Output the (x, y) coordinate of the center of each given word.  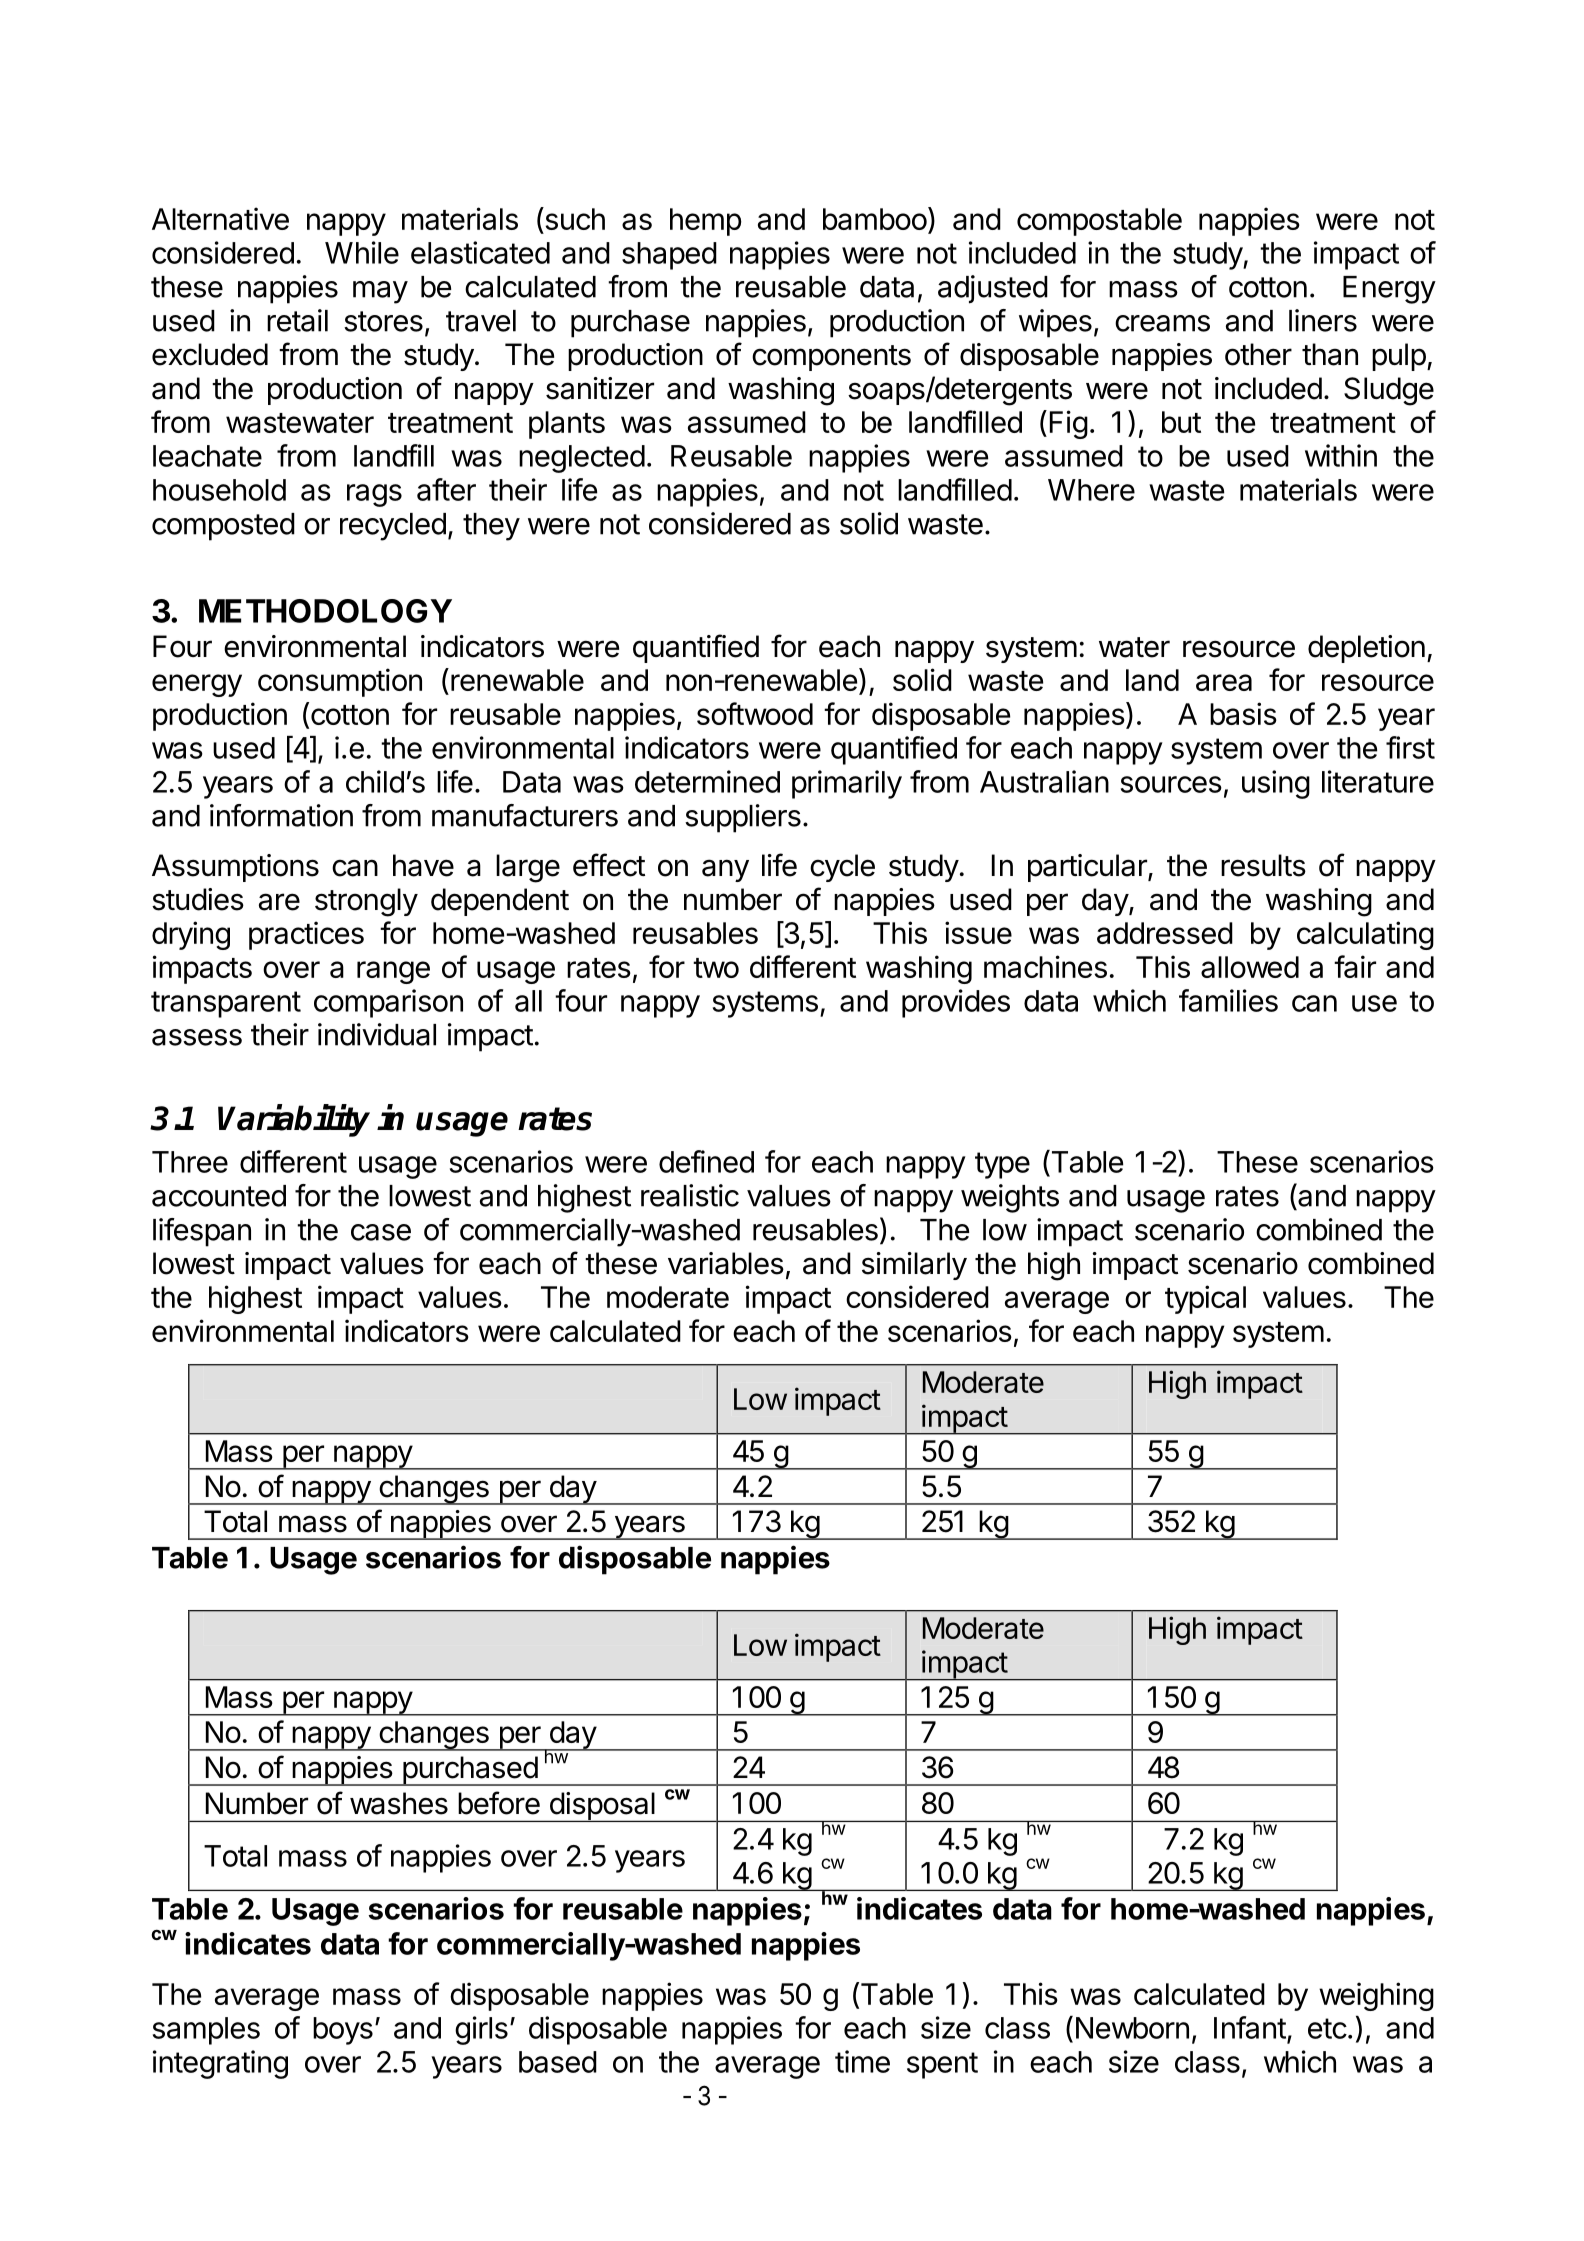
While (362, 252)
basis (1243, 713)
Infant (1250, 2027)
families (1228, 1000)
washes (399, 1803)
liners (1323, 320)
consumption (340, 682)
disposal (601, 1807)
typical (1205, 1299)
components (831, 358)
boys (343, 2031)
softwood (755, 713)
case (381, 1232)
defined (706, 1161)
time (862, 2061)
